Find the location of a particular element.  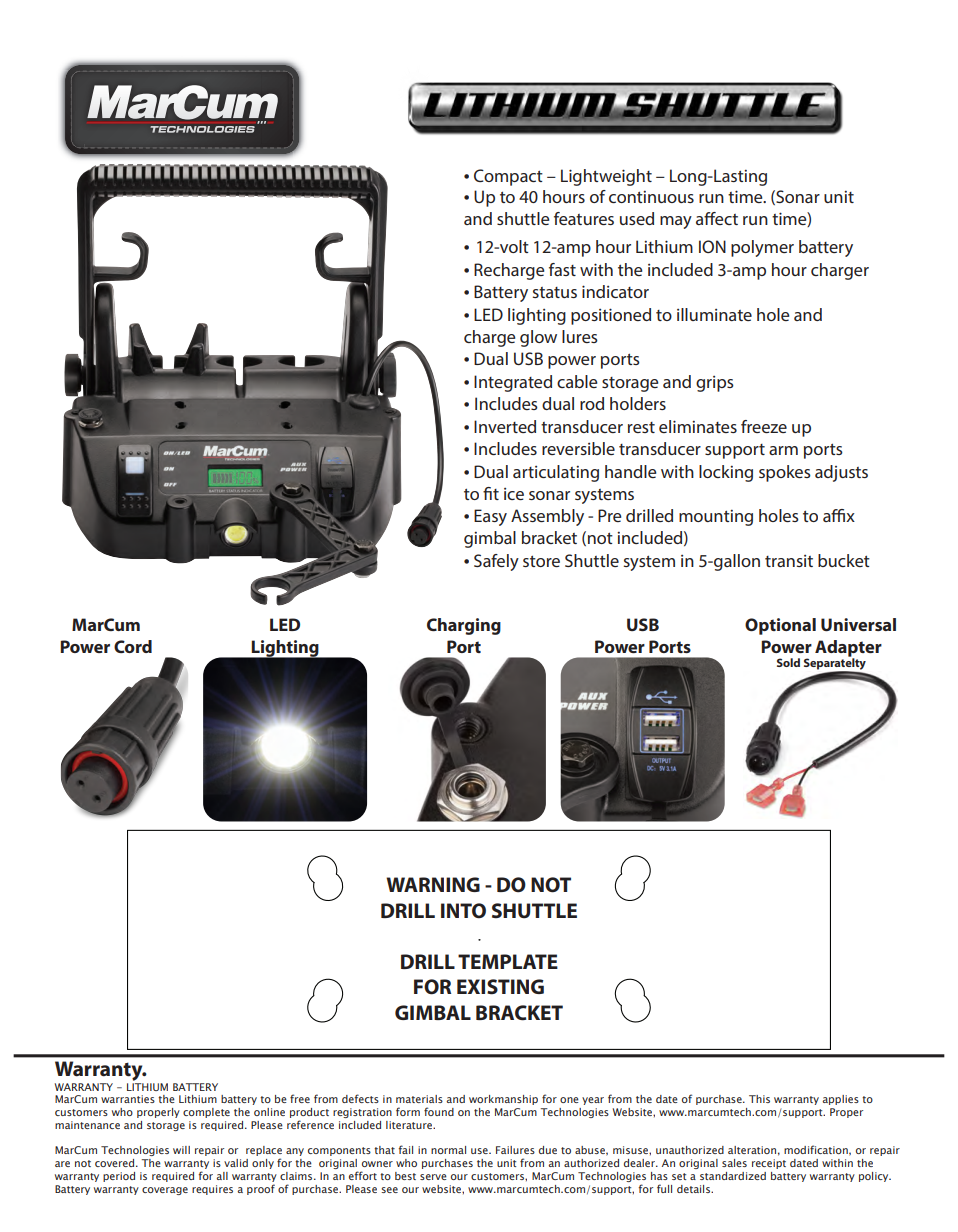

Cord is located at coordinates (133, 646).
